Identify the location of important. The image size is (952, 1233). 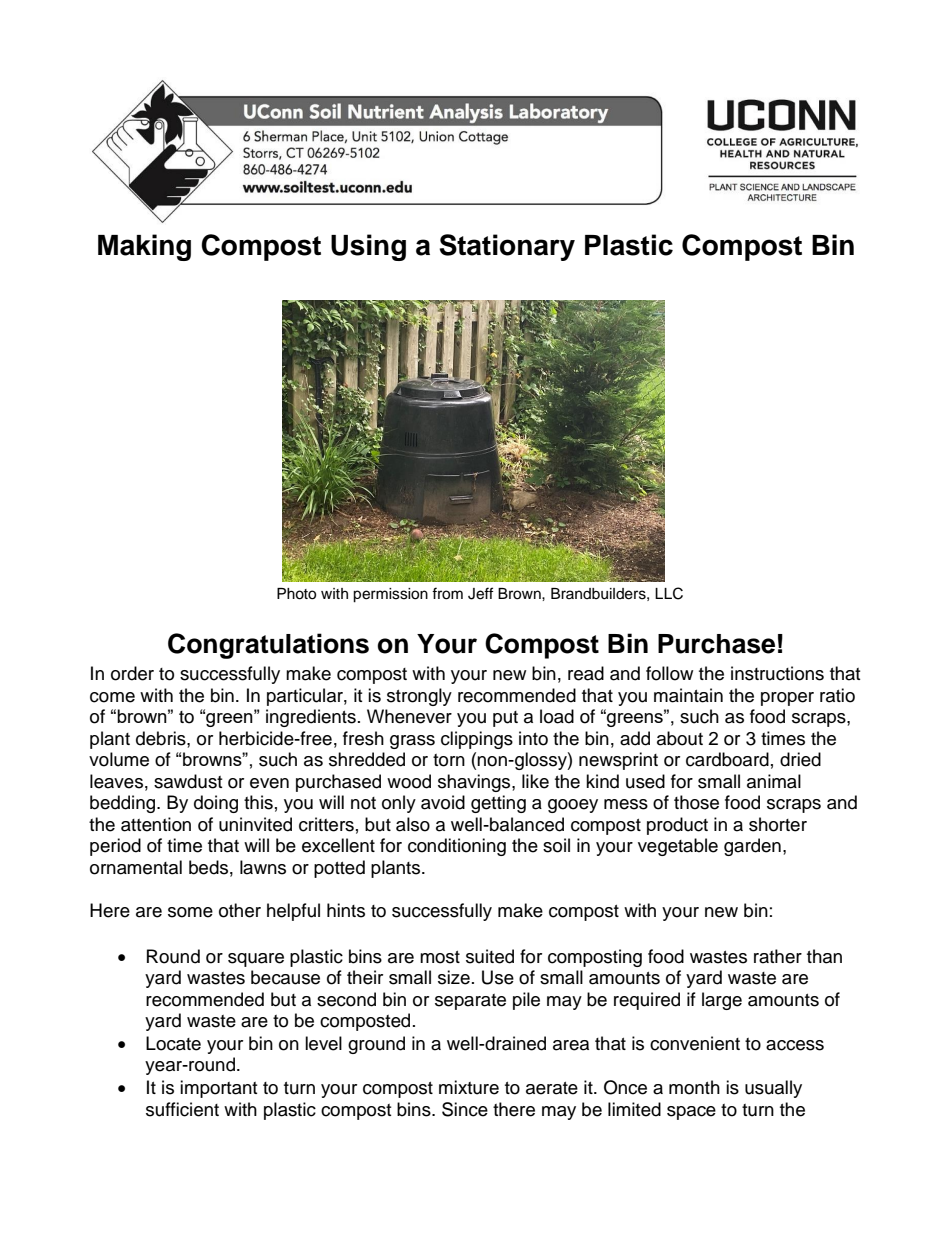
(218, 1089).
